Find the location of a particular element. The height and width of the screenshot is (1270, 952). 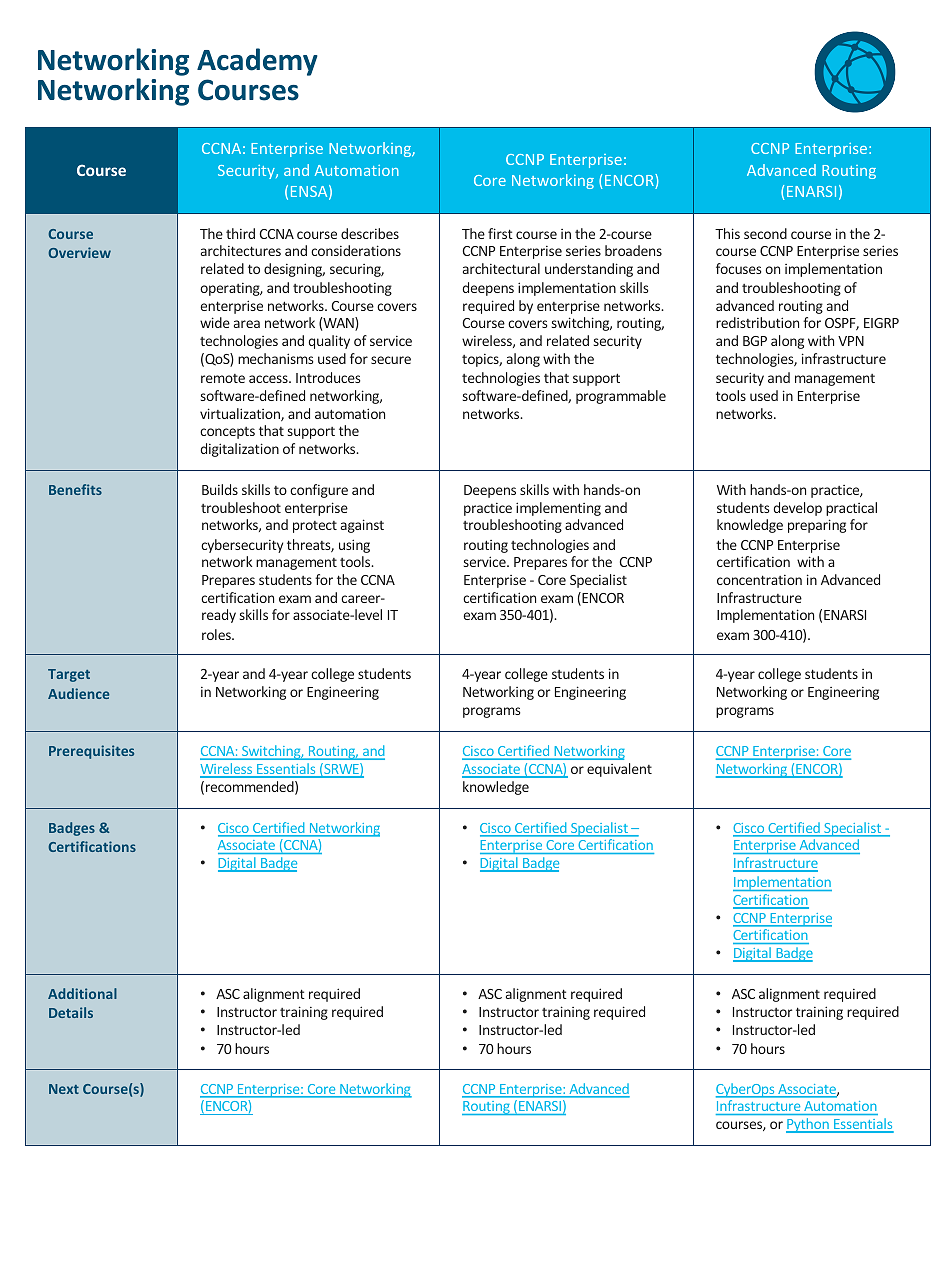

Next is located at coordinates (64, 1089).
